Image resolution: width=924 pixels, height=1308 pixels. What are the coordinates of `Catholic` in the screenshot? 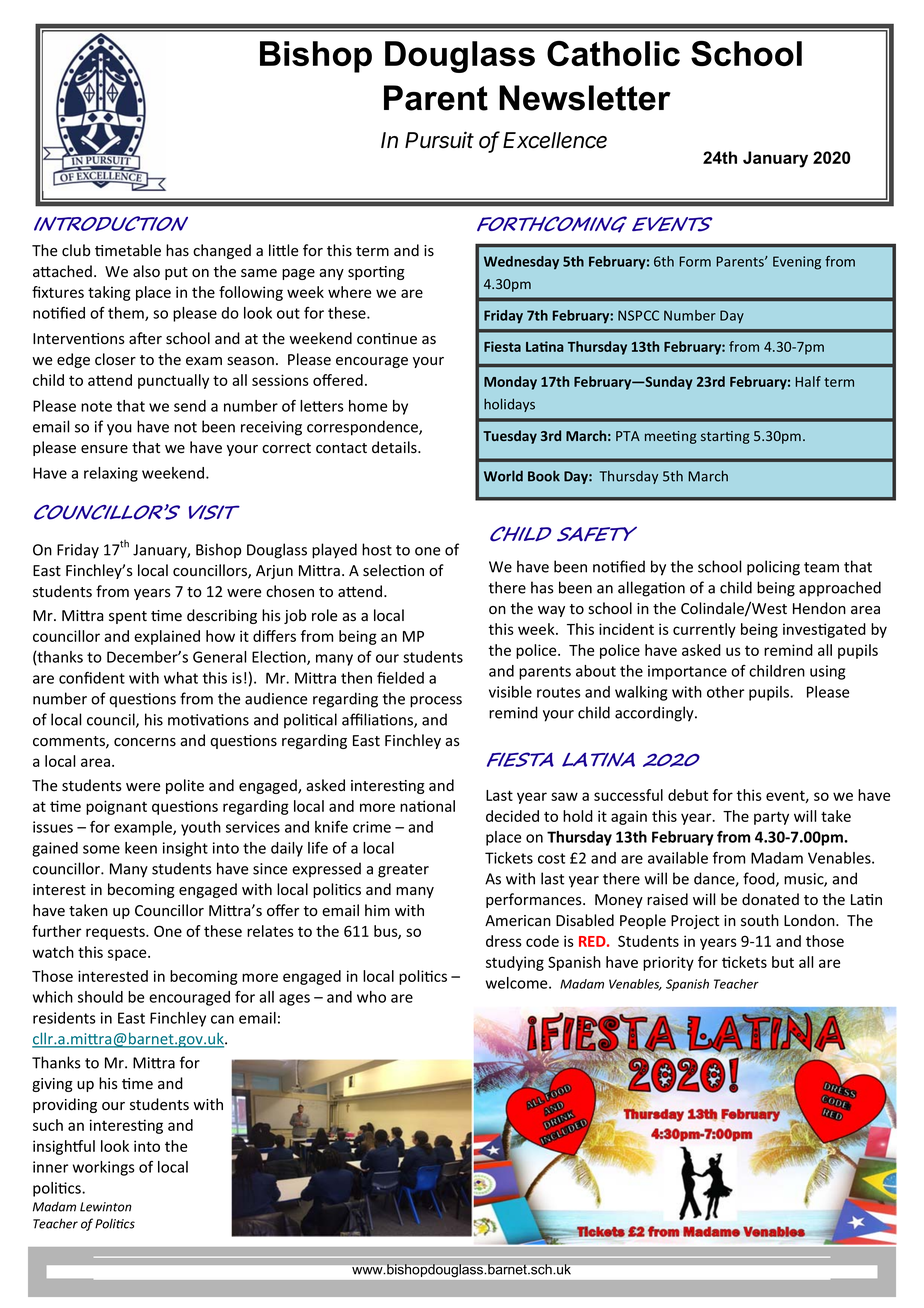 It's located at (613, 53).
